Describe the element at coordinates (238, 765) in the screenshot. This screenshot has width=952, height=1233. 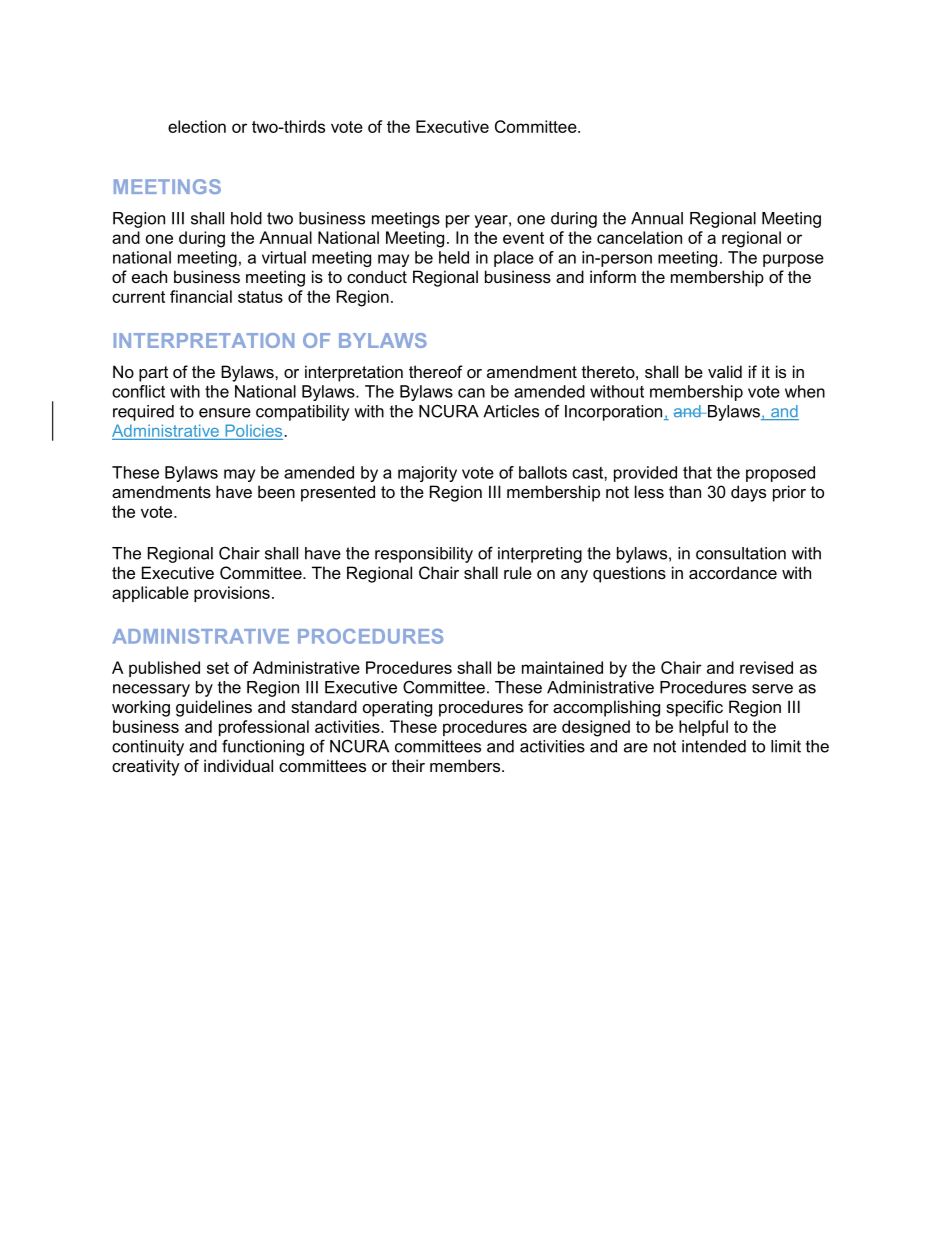
I see `individual` at that location.
